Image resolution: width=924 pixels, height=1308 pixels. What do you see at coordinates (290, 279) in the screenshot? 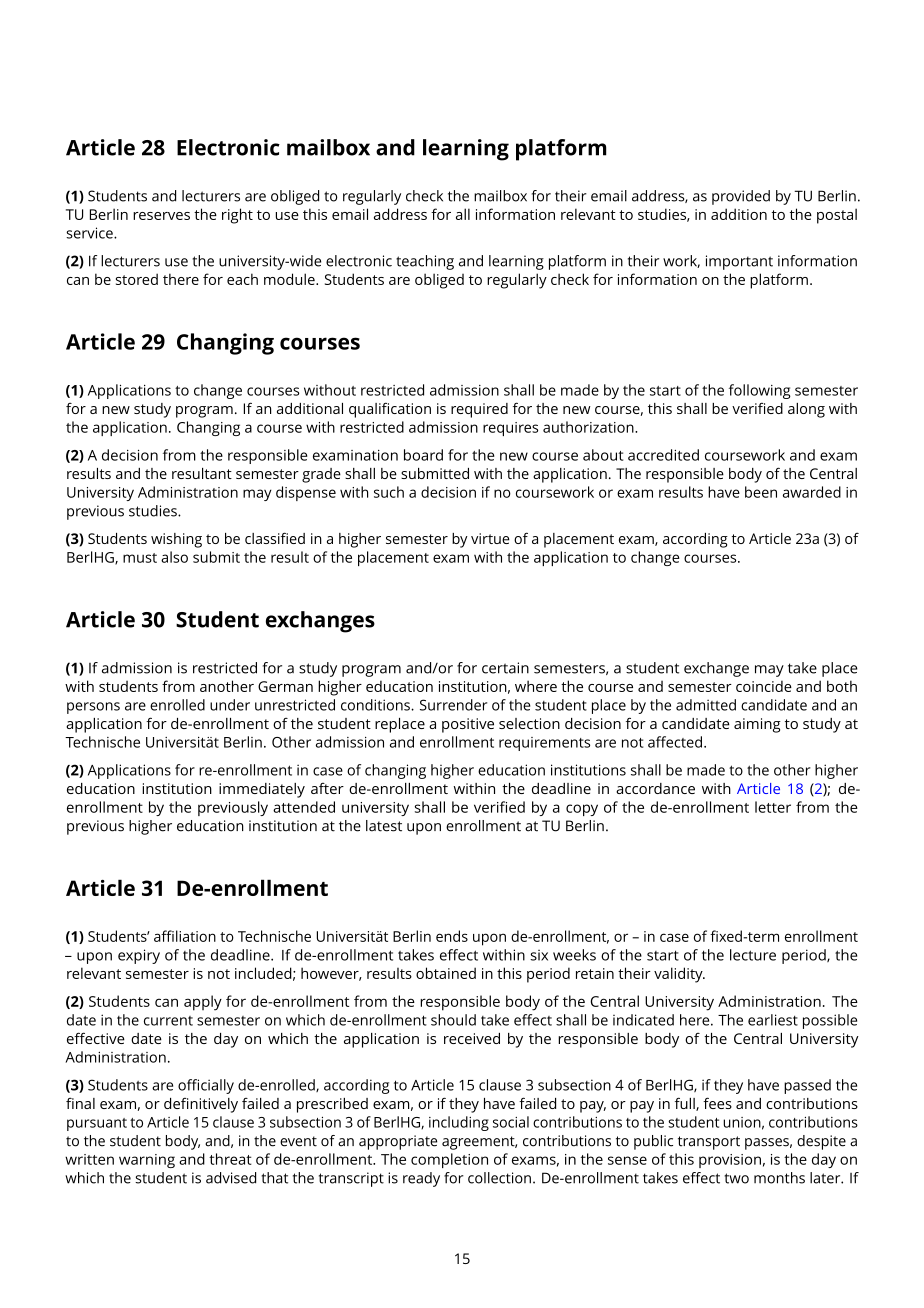
I see `module` at bounding box center [290, 279].
